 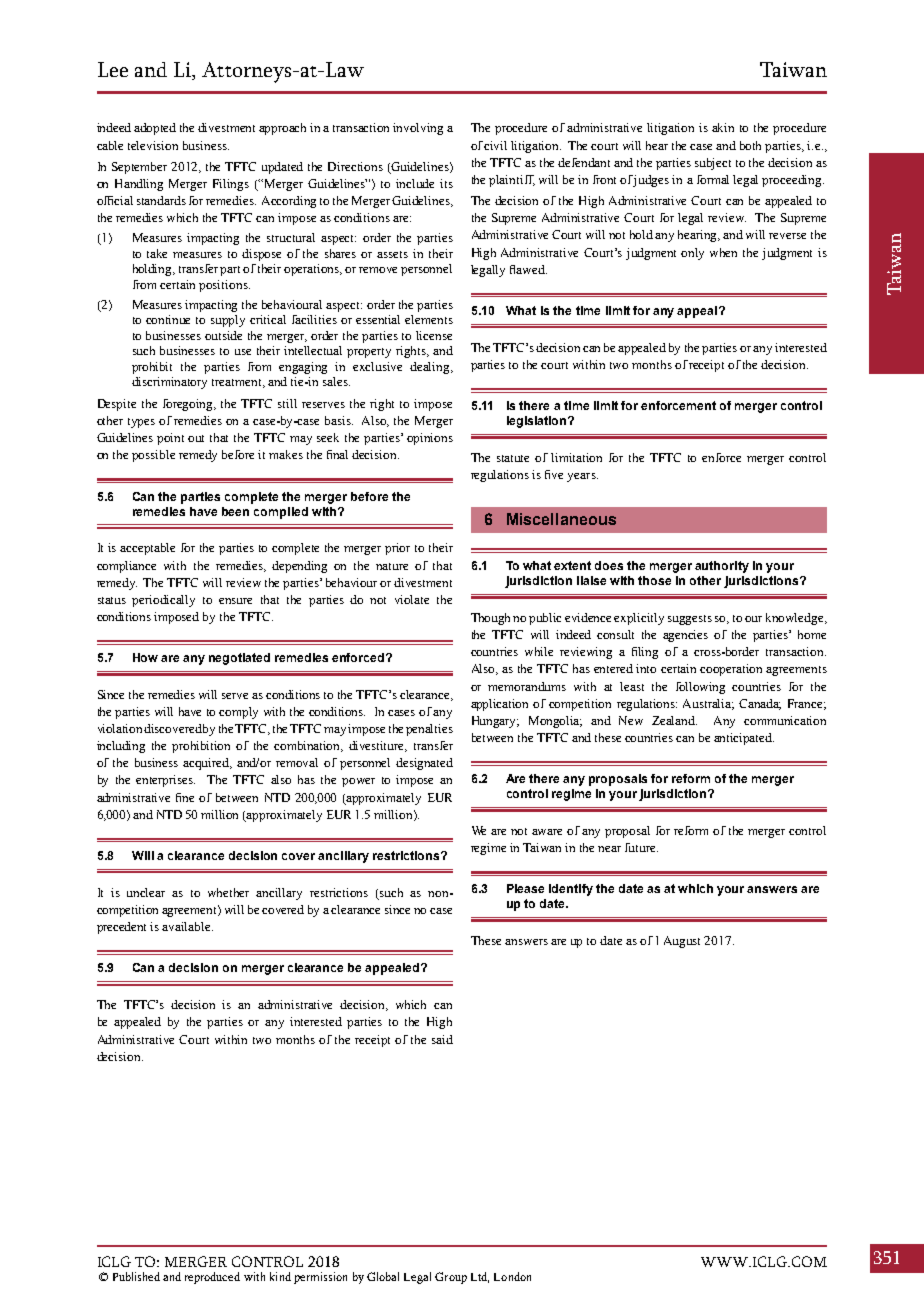 What do you see at coordinates (212, 1278) in the page?
I see `reproduced` at bounding box center [212, 1278].
